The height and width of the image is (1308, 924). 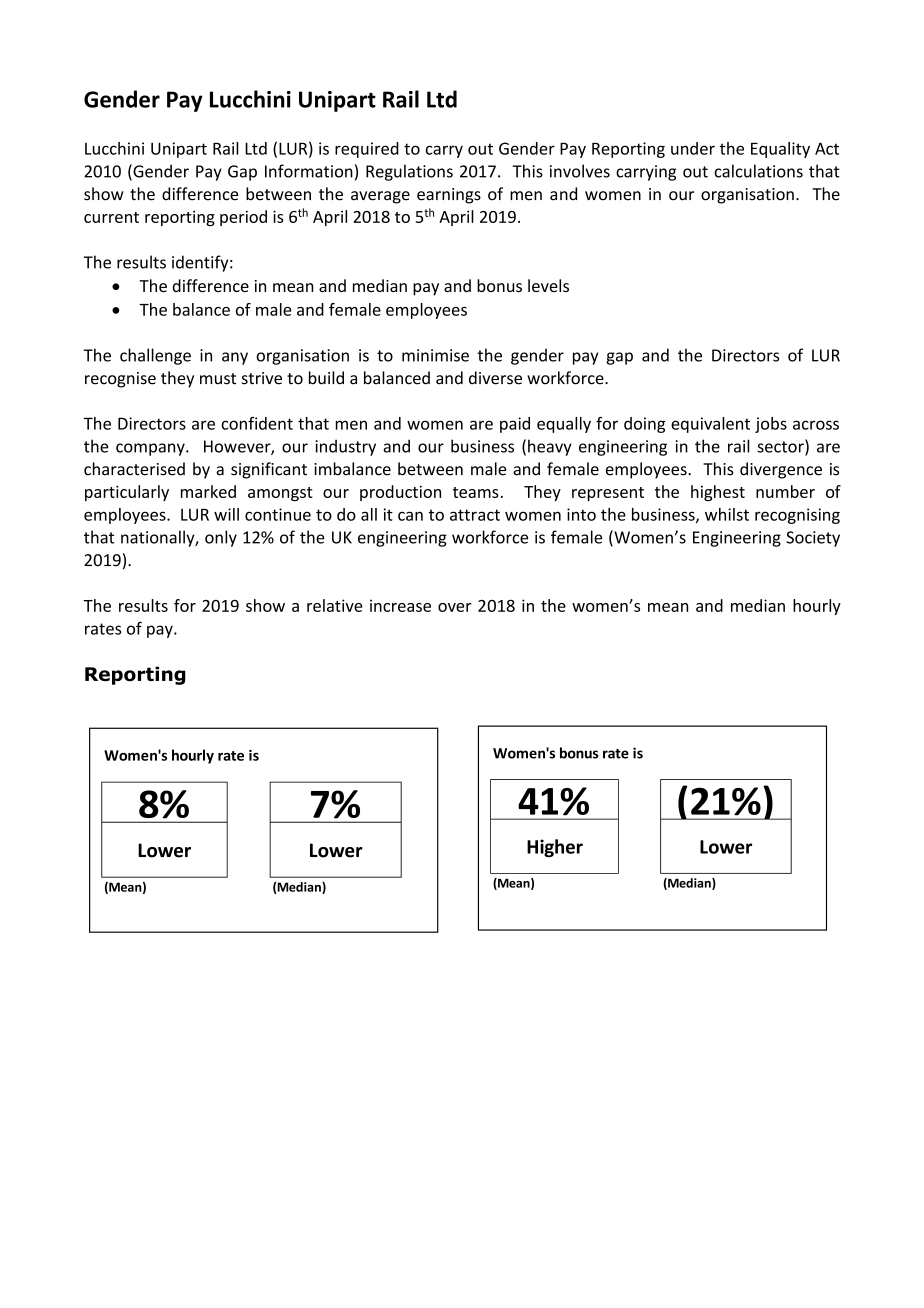 What do you see at coordinates (758, 171) in the image?
I see `calculations` at bounding box center [758, 171].
